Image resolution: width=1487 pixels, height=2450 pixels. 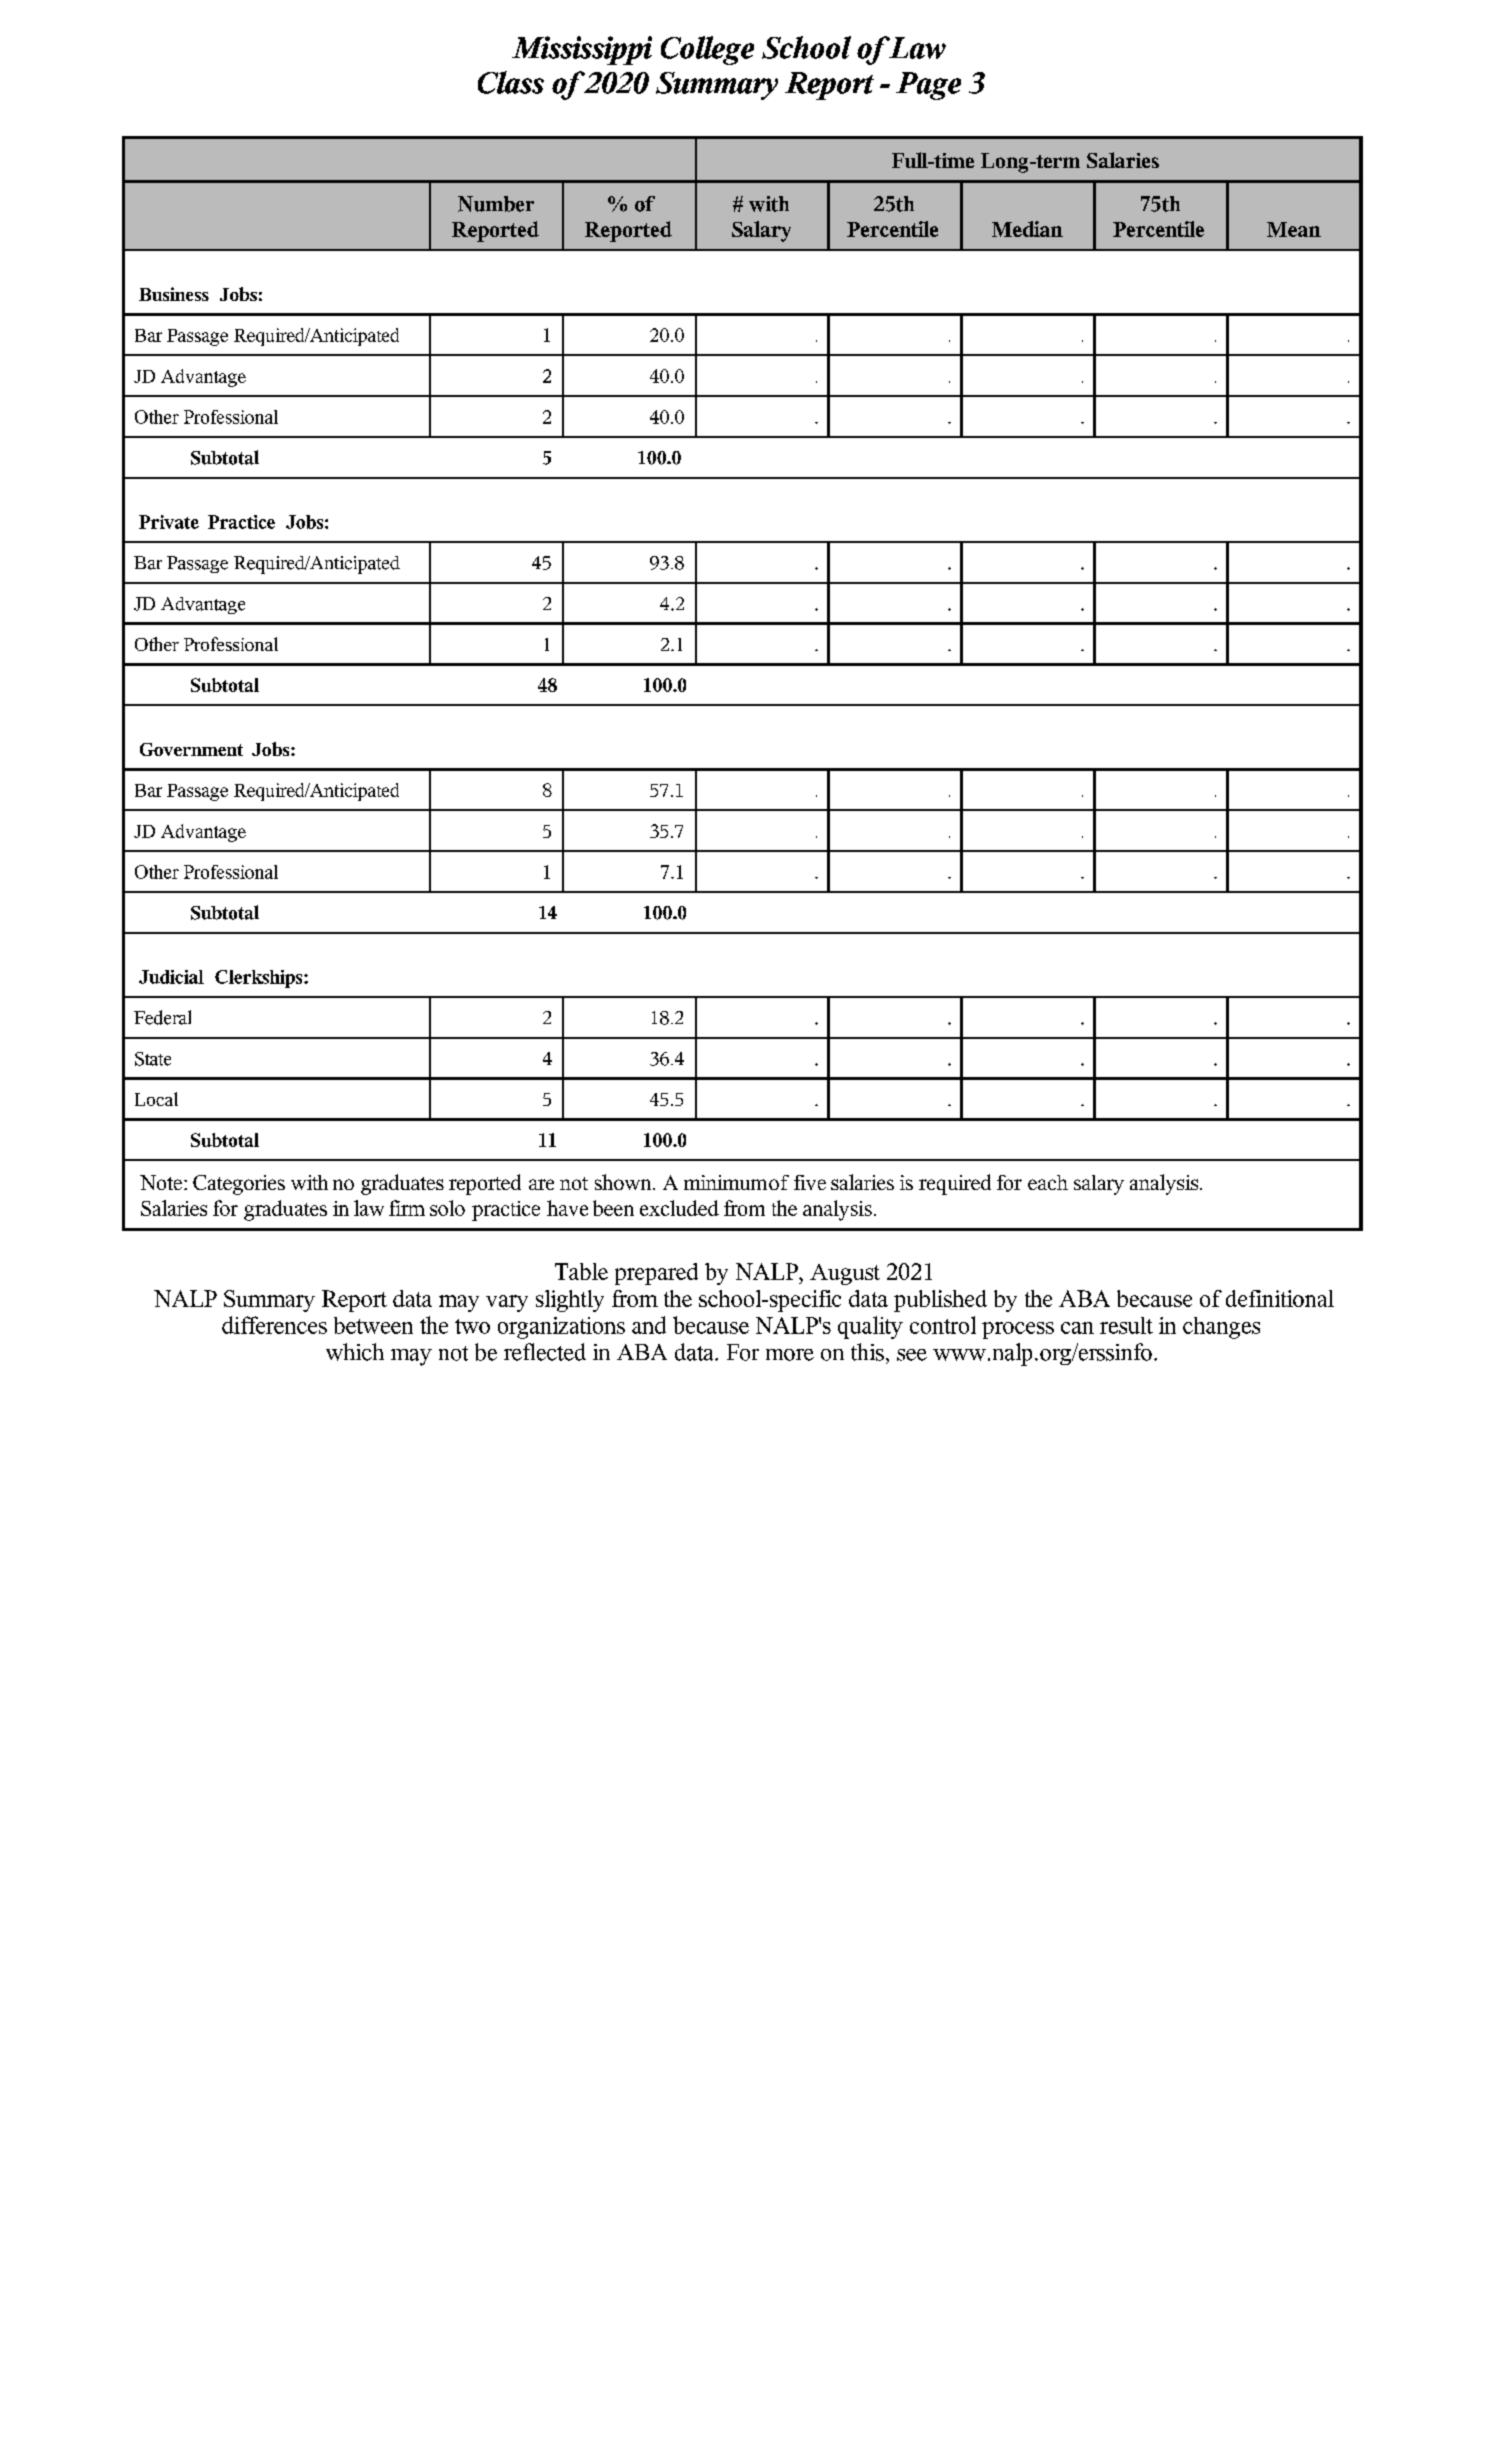 I want to click on Class, so click(x=511, y=82).
